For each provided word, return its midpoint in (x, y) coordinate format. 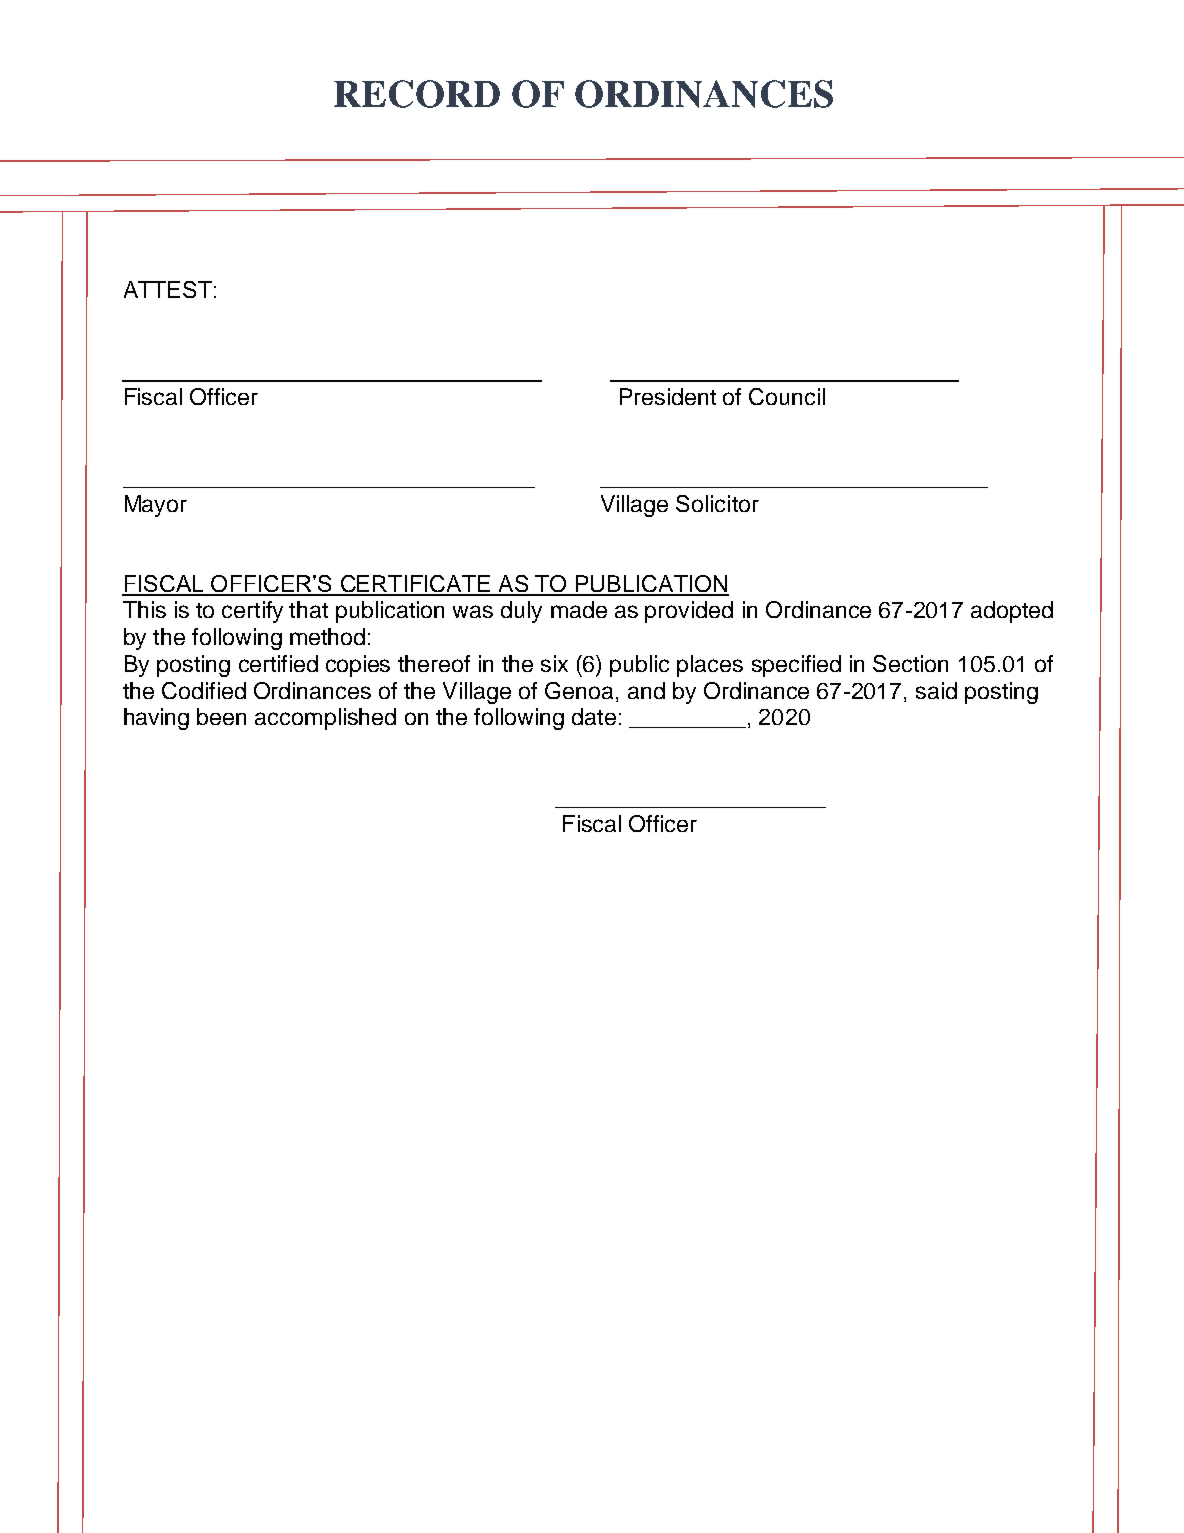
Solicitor (717, 503)
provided (689, 612)
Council (787, 396)
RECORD (417, 94)
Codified (204, 690)
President (668, 396)
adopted (1012, 612)
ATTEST (168, 289)
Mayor (156, 506)
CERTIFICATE (415, 585)
